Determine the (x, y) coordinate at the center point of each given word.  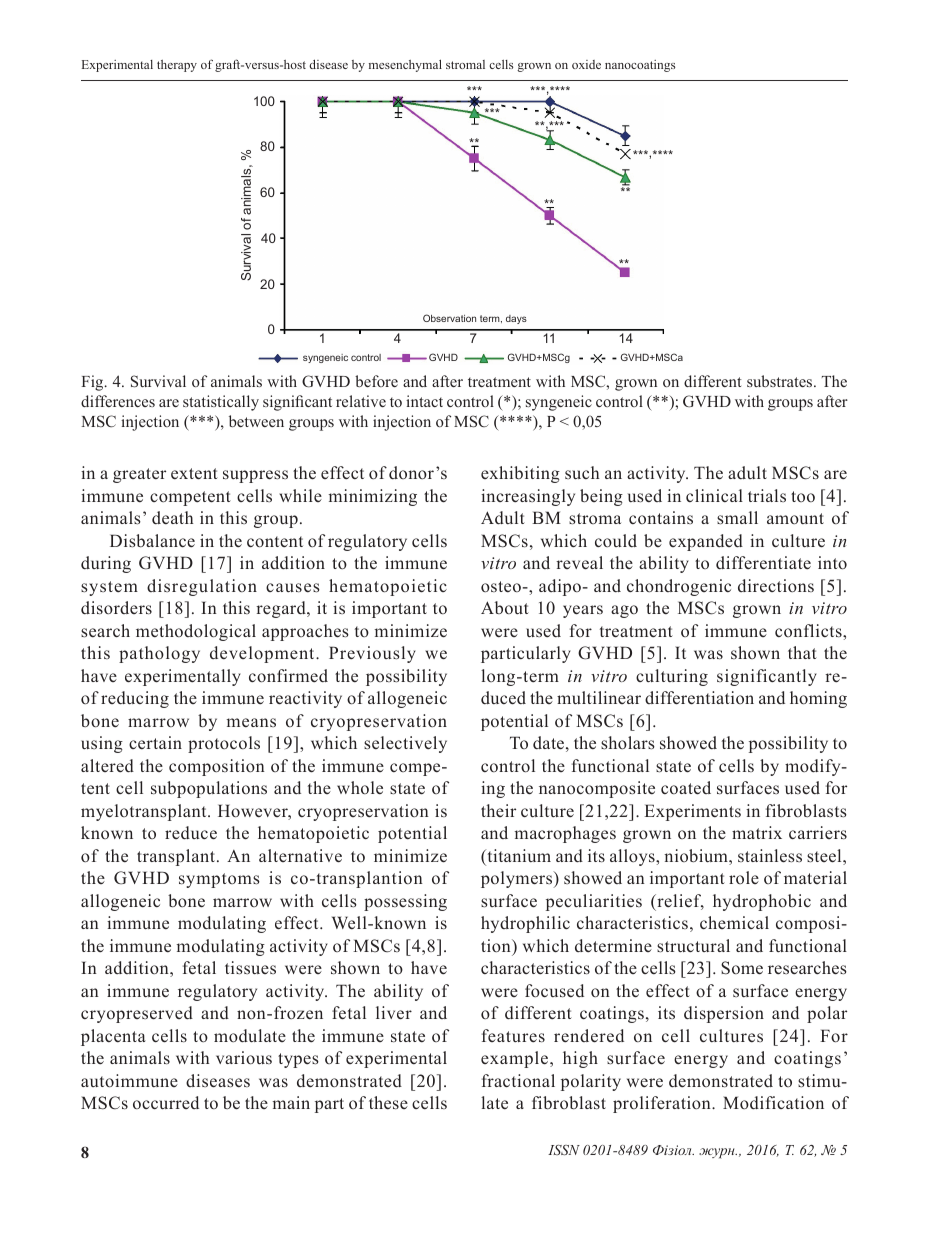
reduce (191, 833)
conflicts (809, 631)
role (744, 877)
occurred (166, 1102)
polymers (518, 879)
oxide (586, 64)
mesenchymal (405, 65)
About (505, 607)
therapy (177, 66)
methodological (196, 632)
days (516, 319)
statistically (221, 403)
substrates (781, 381)
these (388, 1103)
